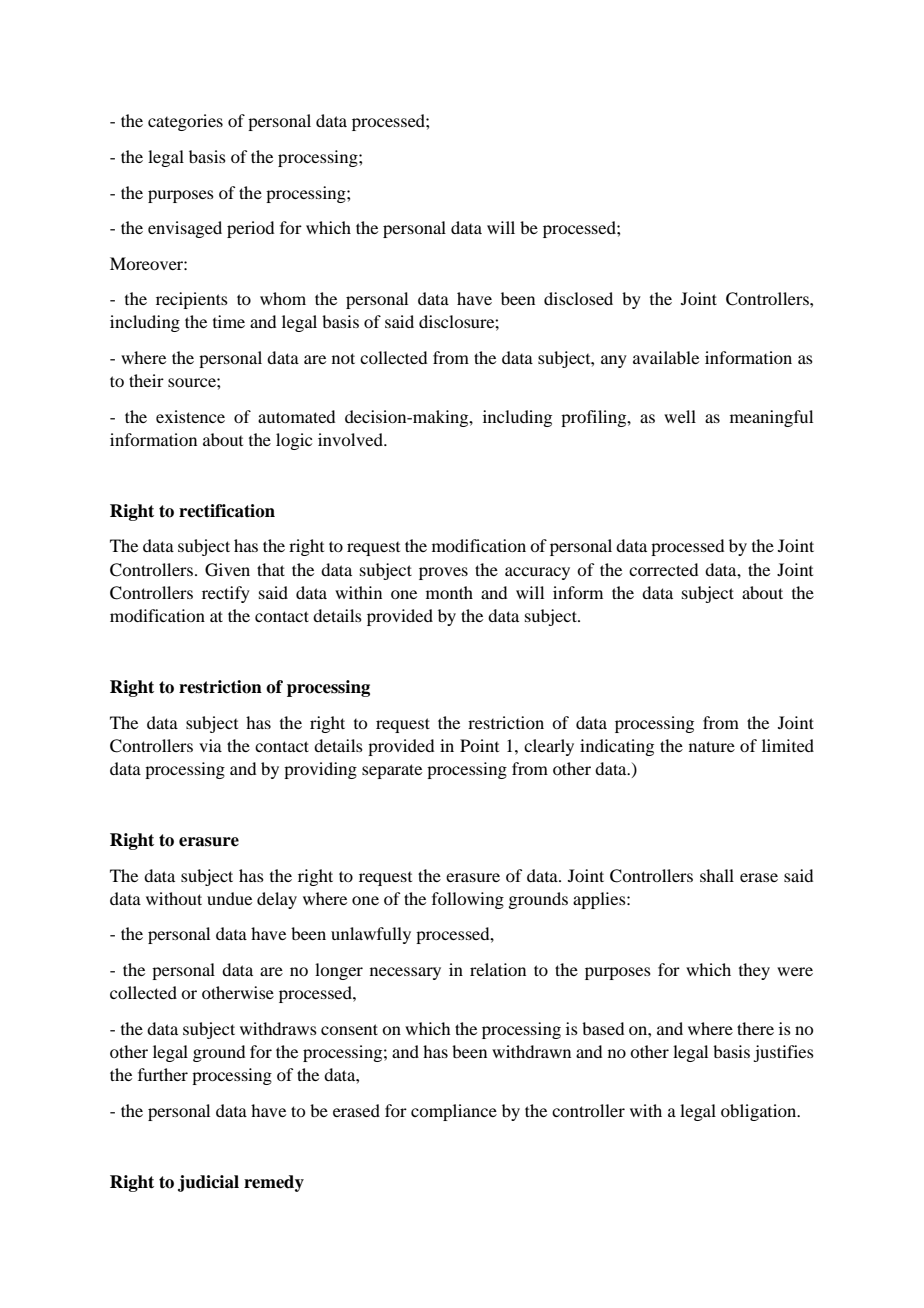 This document has width=924, height=1308. I want to click on rectify, so click(226, 594).
